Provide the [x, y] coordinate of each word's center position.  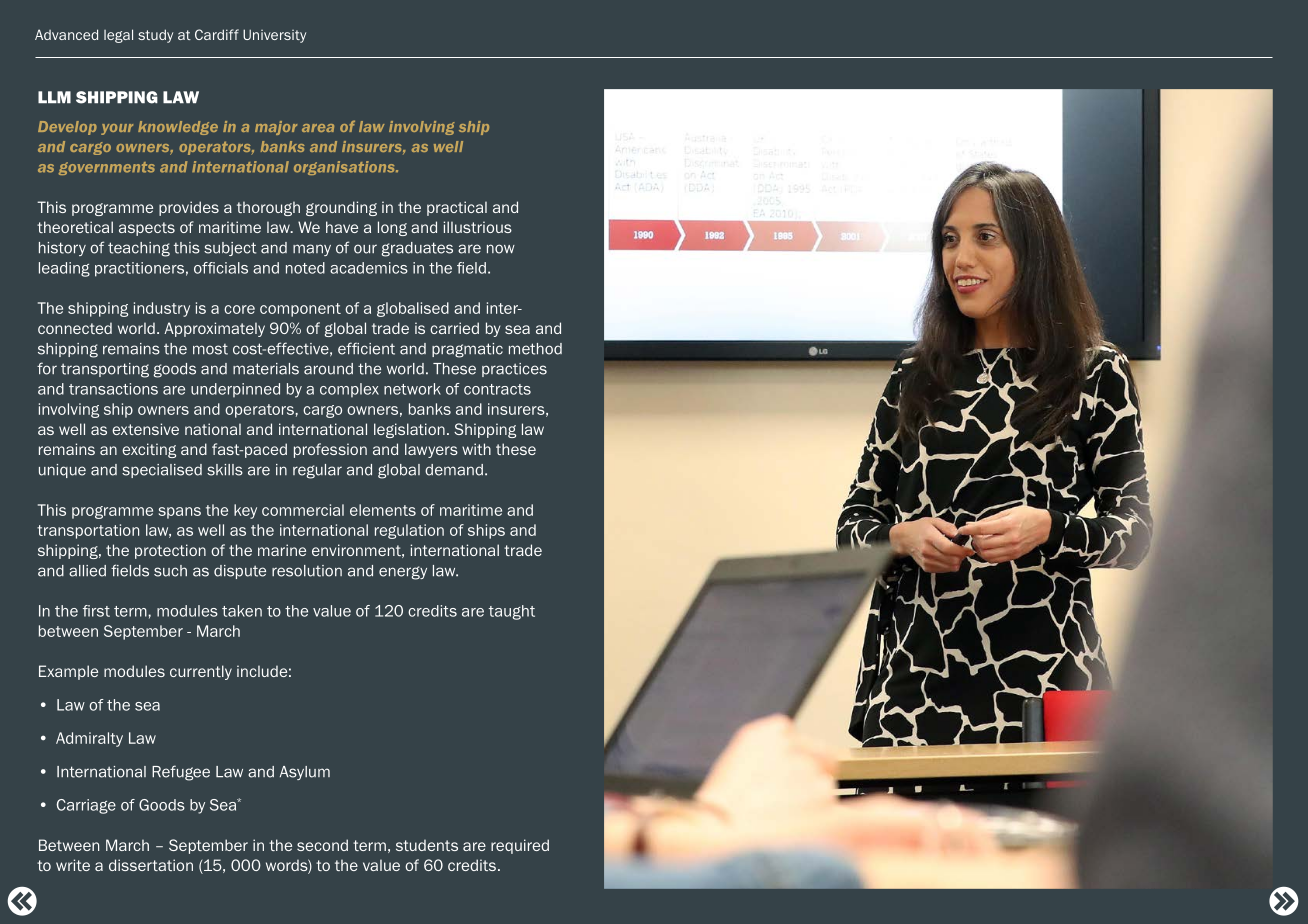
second [322, 845]
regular [317, 471]
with [476, 449]
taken [242, 611]
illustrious [478, 227]
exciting [149, 450]
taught [512, 612]
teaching [139, 249]
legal [118, 36]
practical [457, 208]
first [96, 611]
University [274, 36]
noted [305, 268]
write [73, 865]
